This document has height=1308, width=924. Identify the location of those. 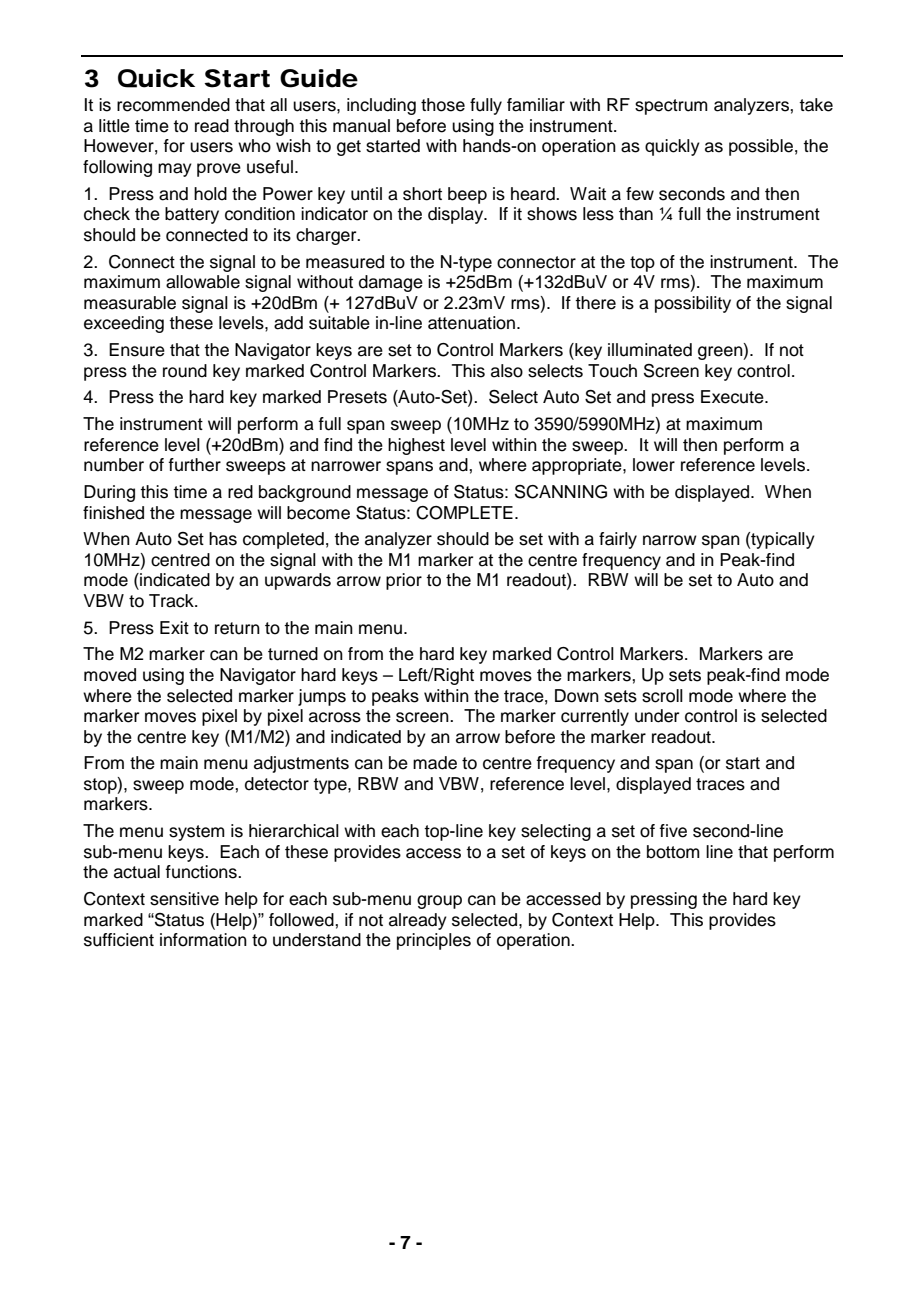
(443, 105).
